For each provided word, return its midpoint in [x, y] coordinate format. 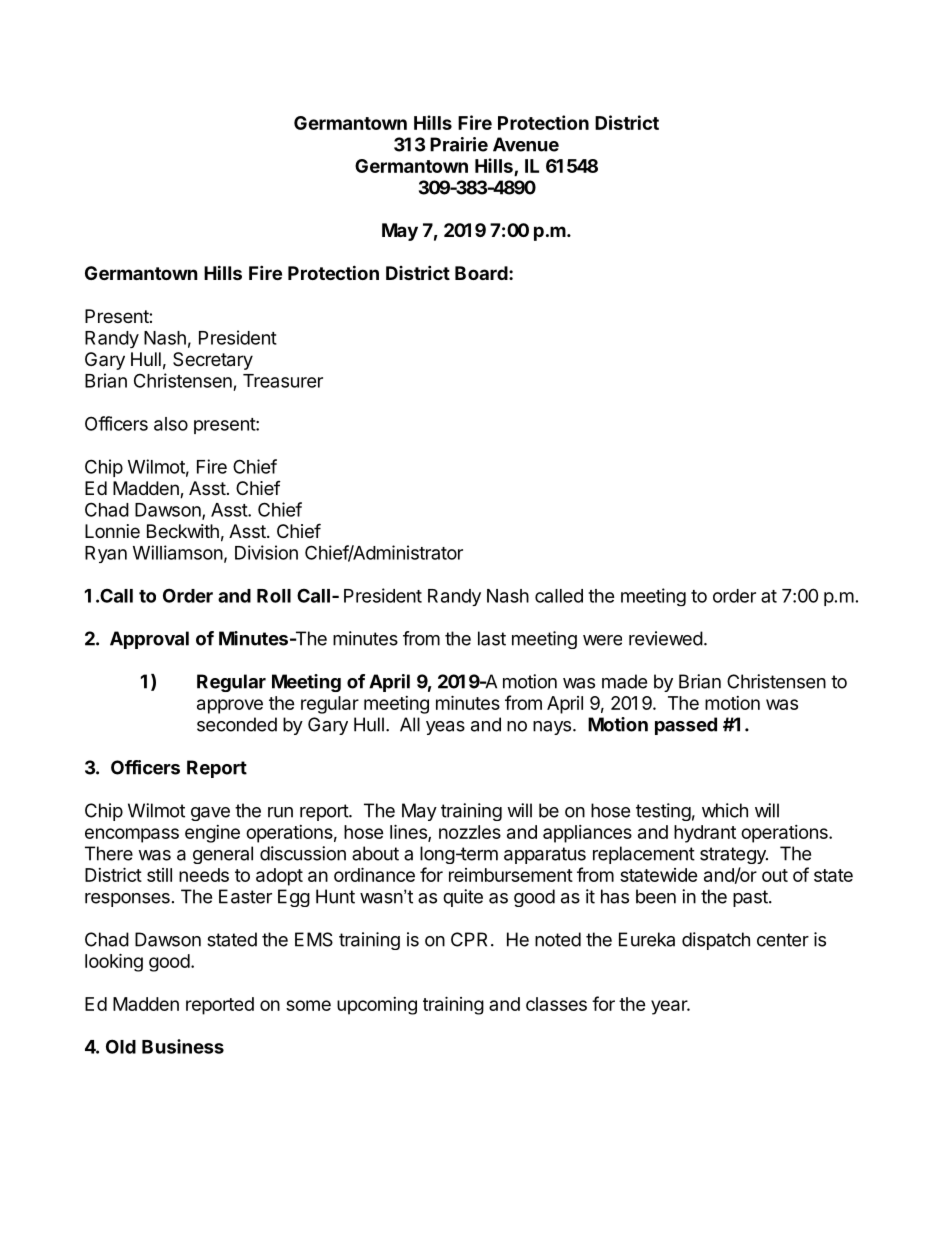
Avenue [526, 144]
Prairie [459, 144]
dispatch [716, 941]
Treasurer [283, 381]
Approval [149, 640]
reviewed [666, 638]
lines [409, 832]
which [725, 810]
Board [481, 273]
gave [210, 814]
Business [183, 1046]
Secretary [213, 361]
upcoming [377, 1006]
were [602, 640]
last [492, 638]
